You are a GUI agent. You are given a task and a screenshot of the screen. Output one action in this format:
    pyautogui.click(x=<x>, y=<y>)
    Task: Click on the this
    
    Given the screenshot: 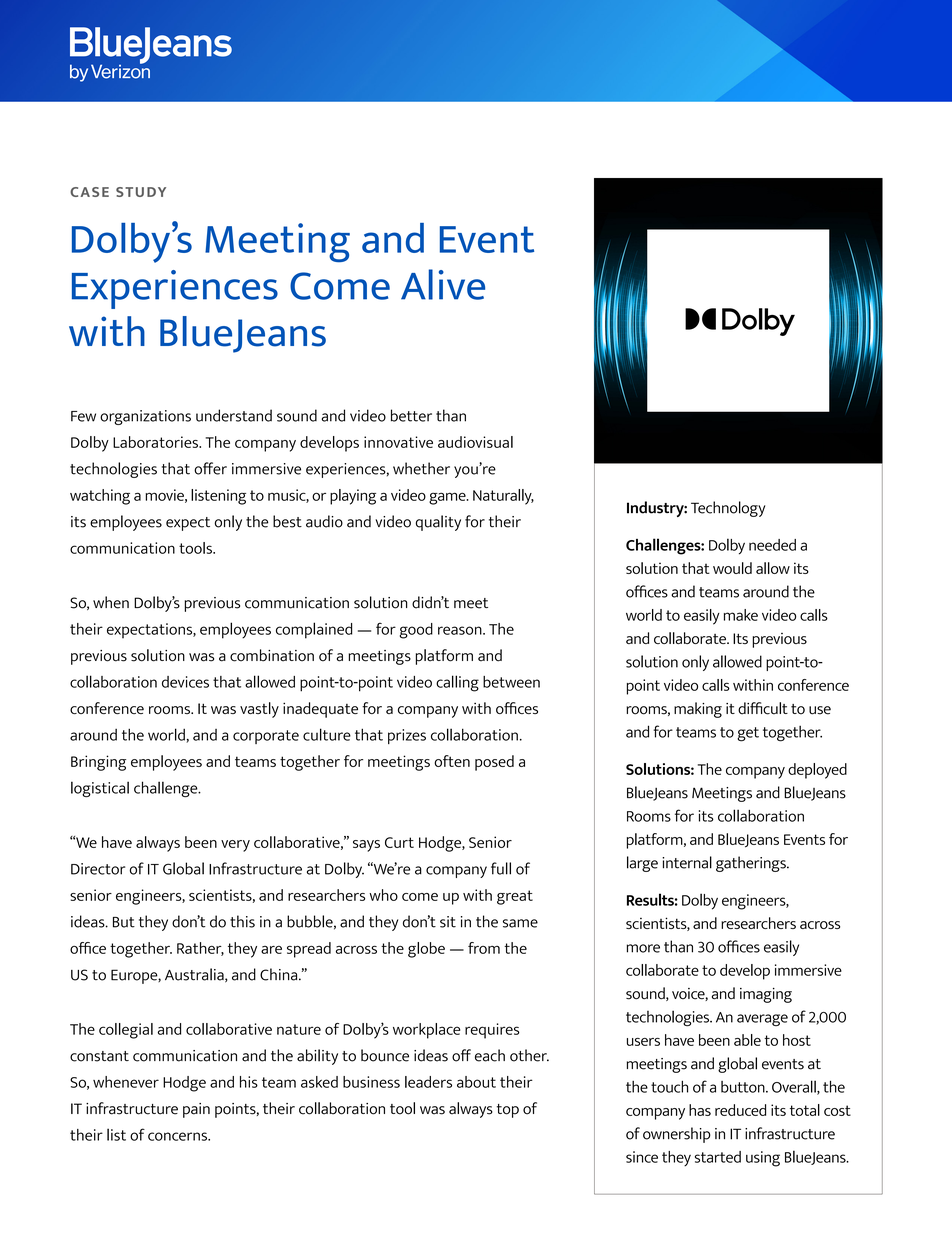 What is the action you would take?
    pyautogui.click(x=242, y=921)
